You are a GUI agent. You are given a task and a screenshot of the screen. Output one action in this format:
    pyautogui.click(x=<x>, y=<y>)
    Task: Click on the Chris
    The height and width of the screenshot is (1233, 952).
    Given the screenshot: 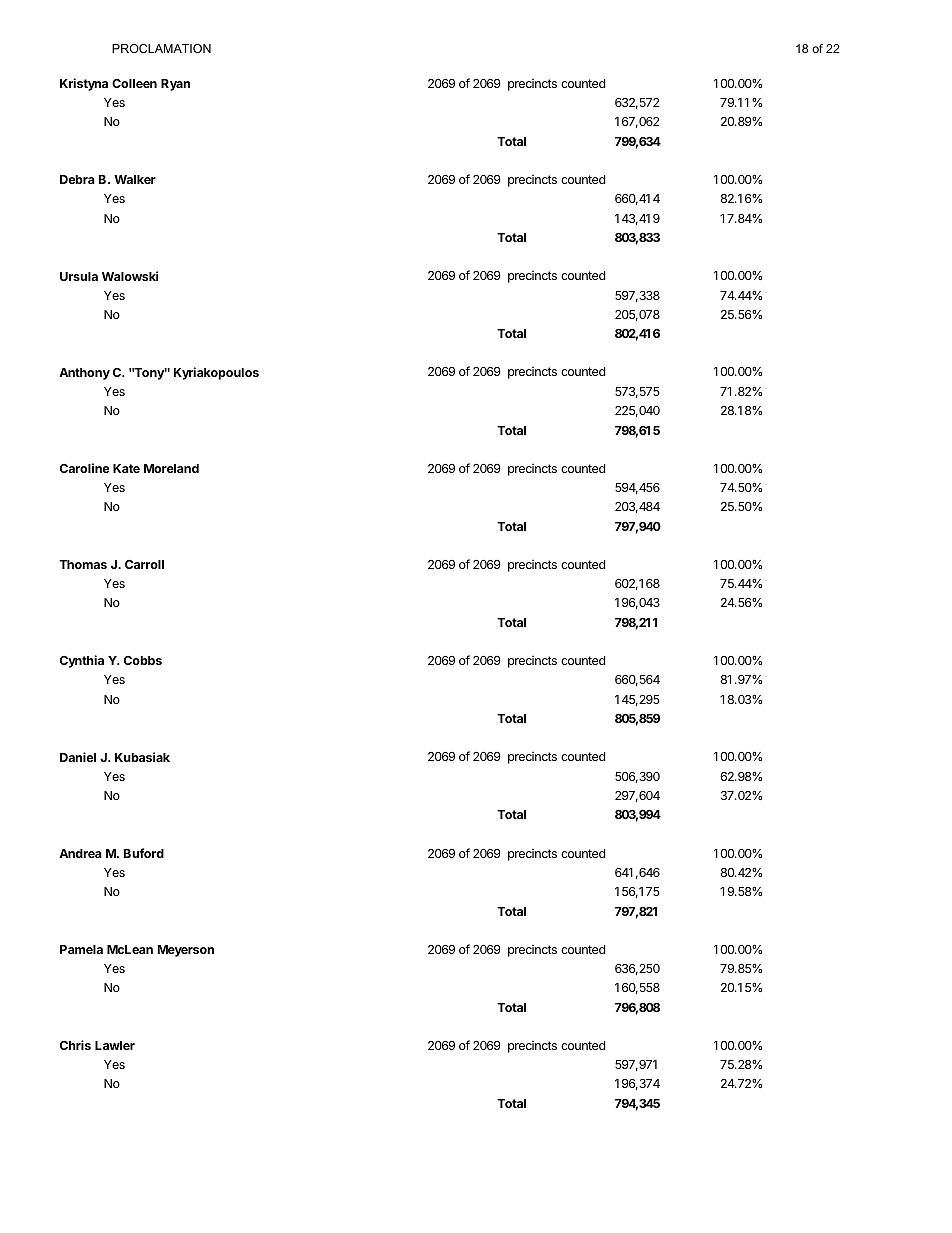 What is the action you would take?
    pyautogui.click(x=75, y=1045)
